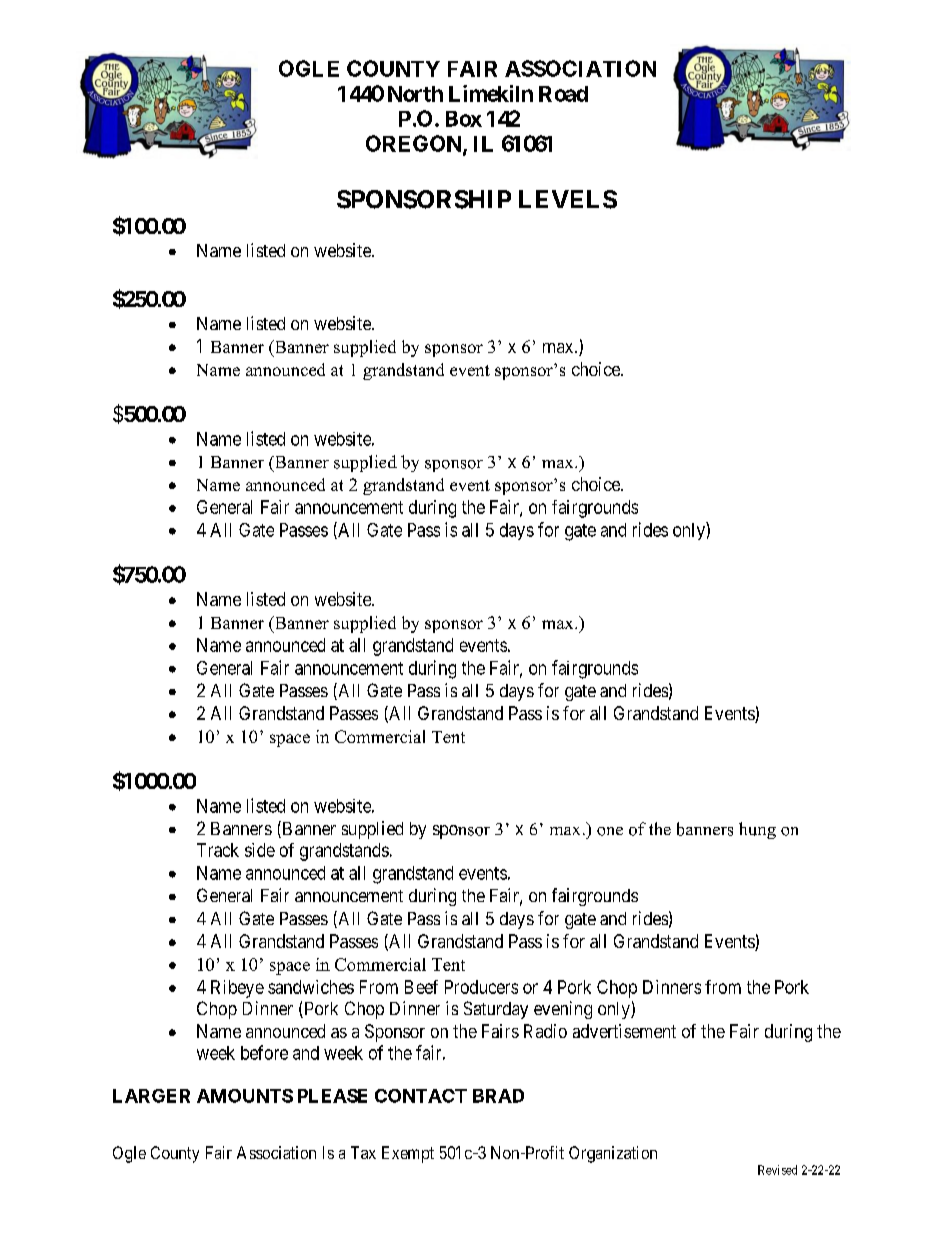 Image resolution: width=952 pixels, height=1233 pixels. What do you see at coordinates (464, 119) in the screenshot?
I see `Box` at bounding box center [464, 119].
